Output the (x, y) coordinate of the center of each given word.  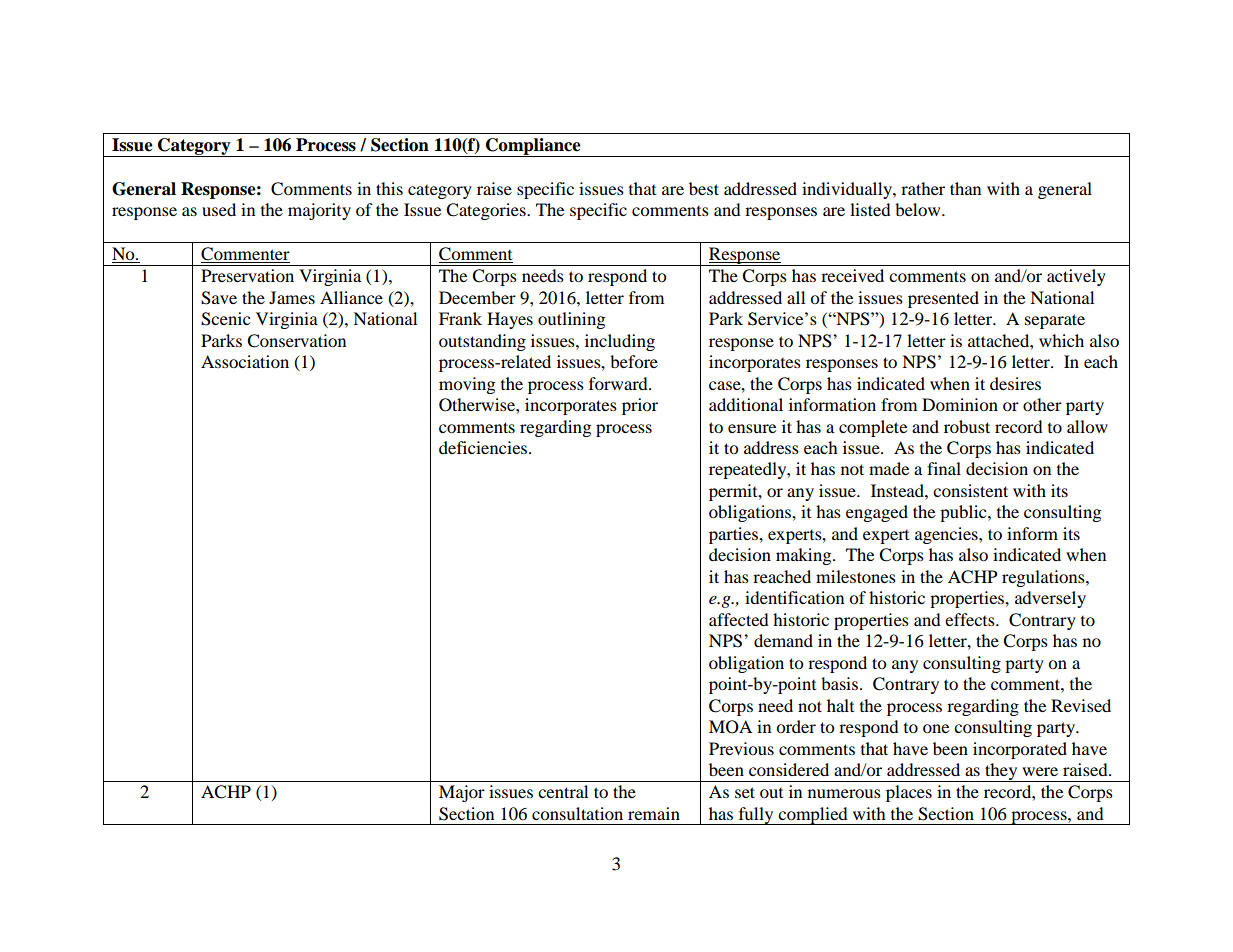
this (389, 188)
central (563, 791)
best (704, 188)
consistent (970, 490)
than (965, 188)
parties (734, 535)
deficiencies (484, 447)
